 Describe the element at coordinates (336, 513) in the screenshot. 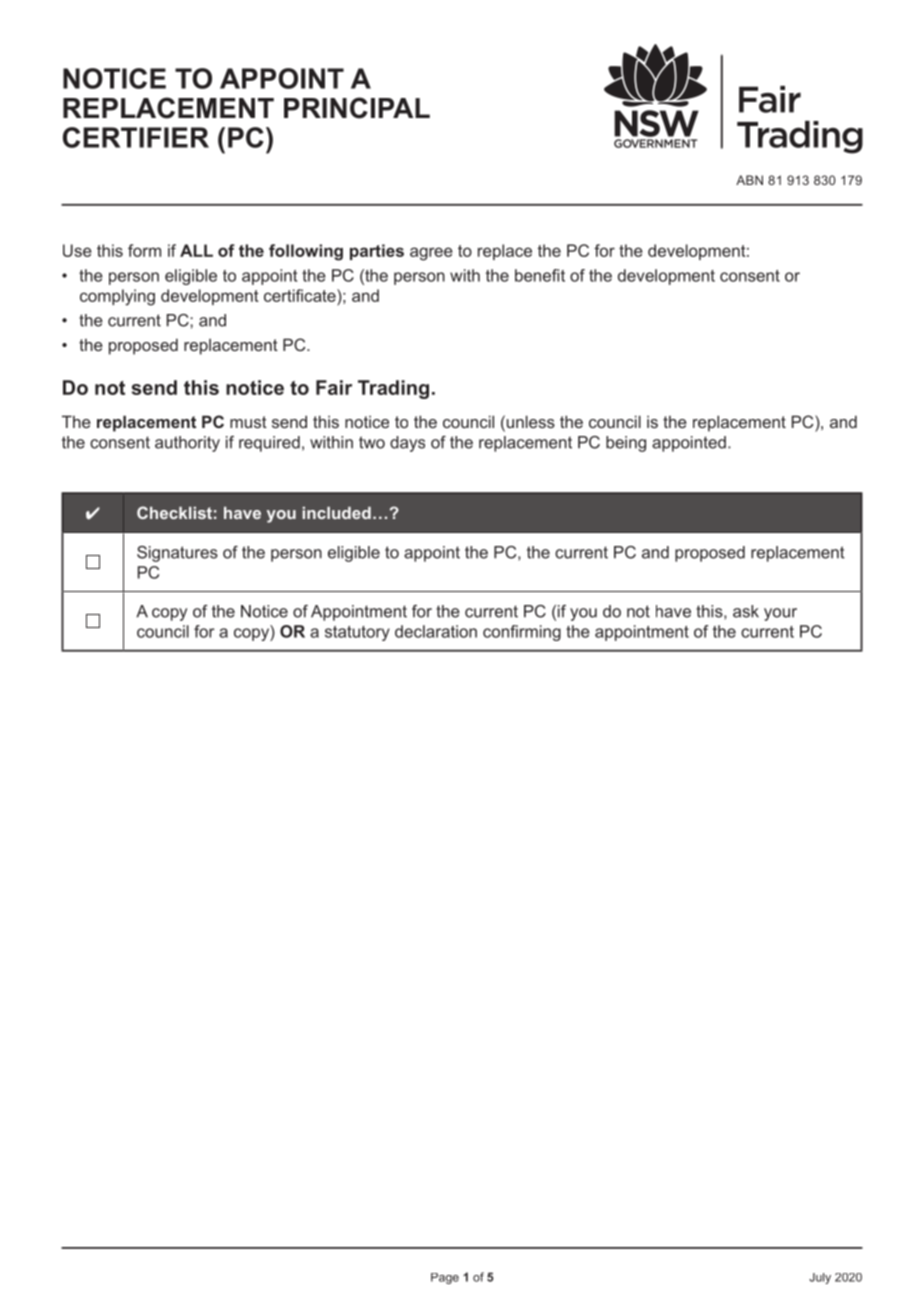

I see `included` at that location.
